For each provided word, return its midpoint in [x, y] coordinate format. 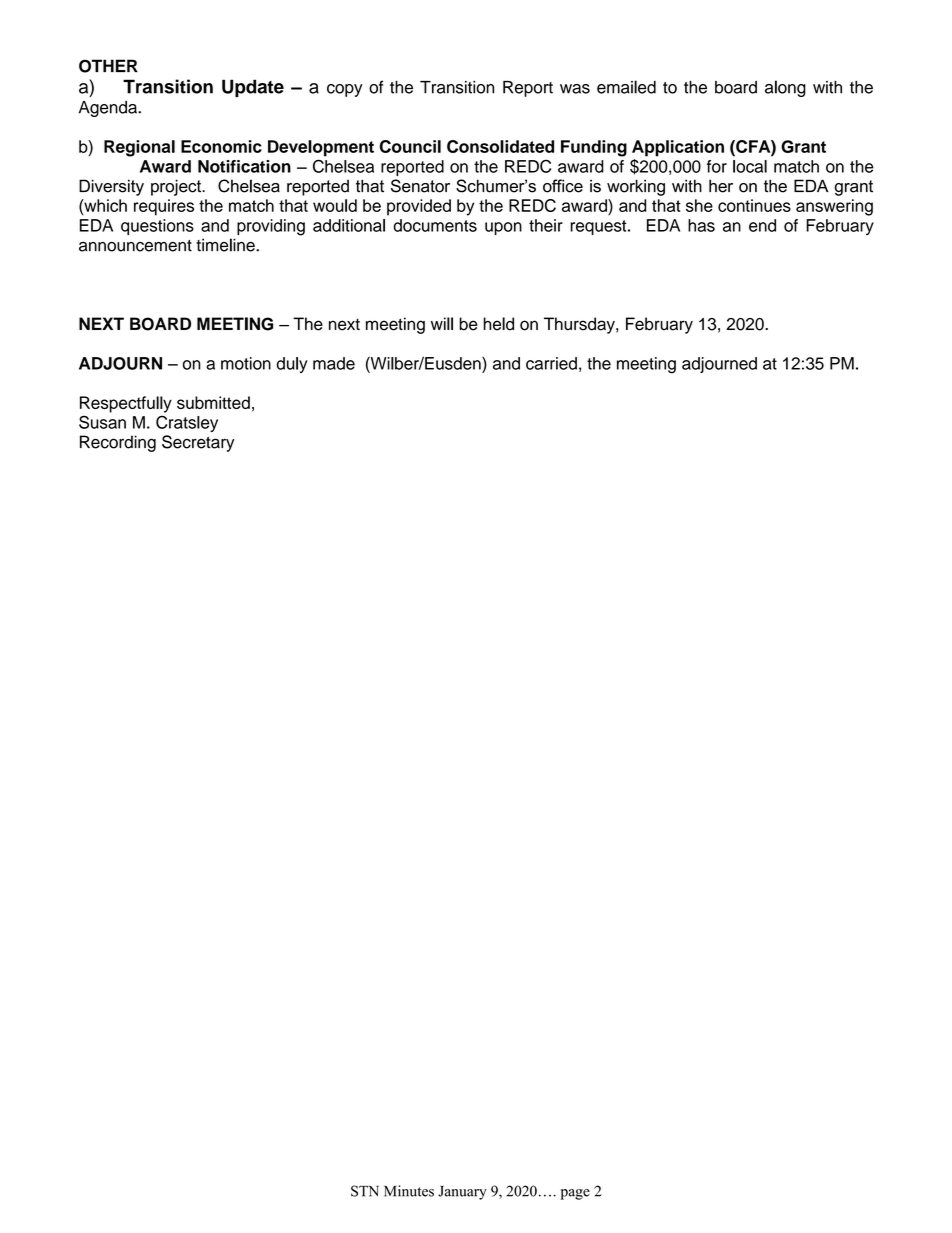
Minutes [409, 1191]
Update [253, 88]
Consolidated [500, 146]
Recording [118, 443]
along [785, 88]
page [575, 1194]
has [701, 225]
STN [365, 1191]
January [462, 1193]
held [498, 324]
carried [551, 363]
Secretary [198, 443]
